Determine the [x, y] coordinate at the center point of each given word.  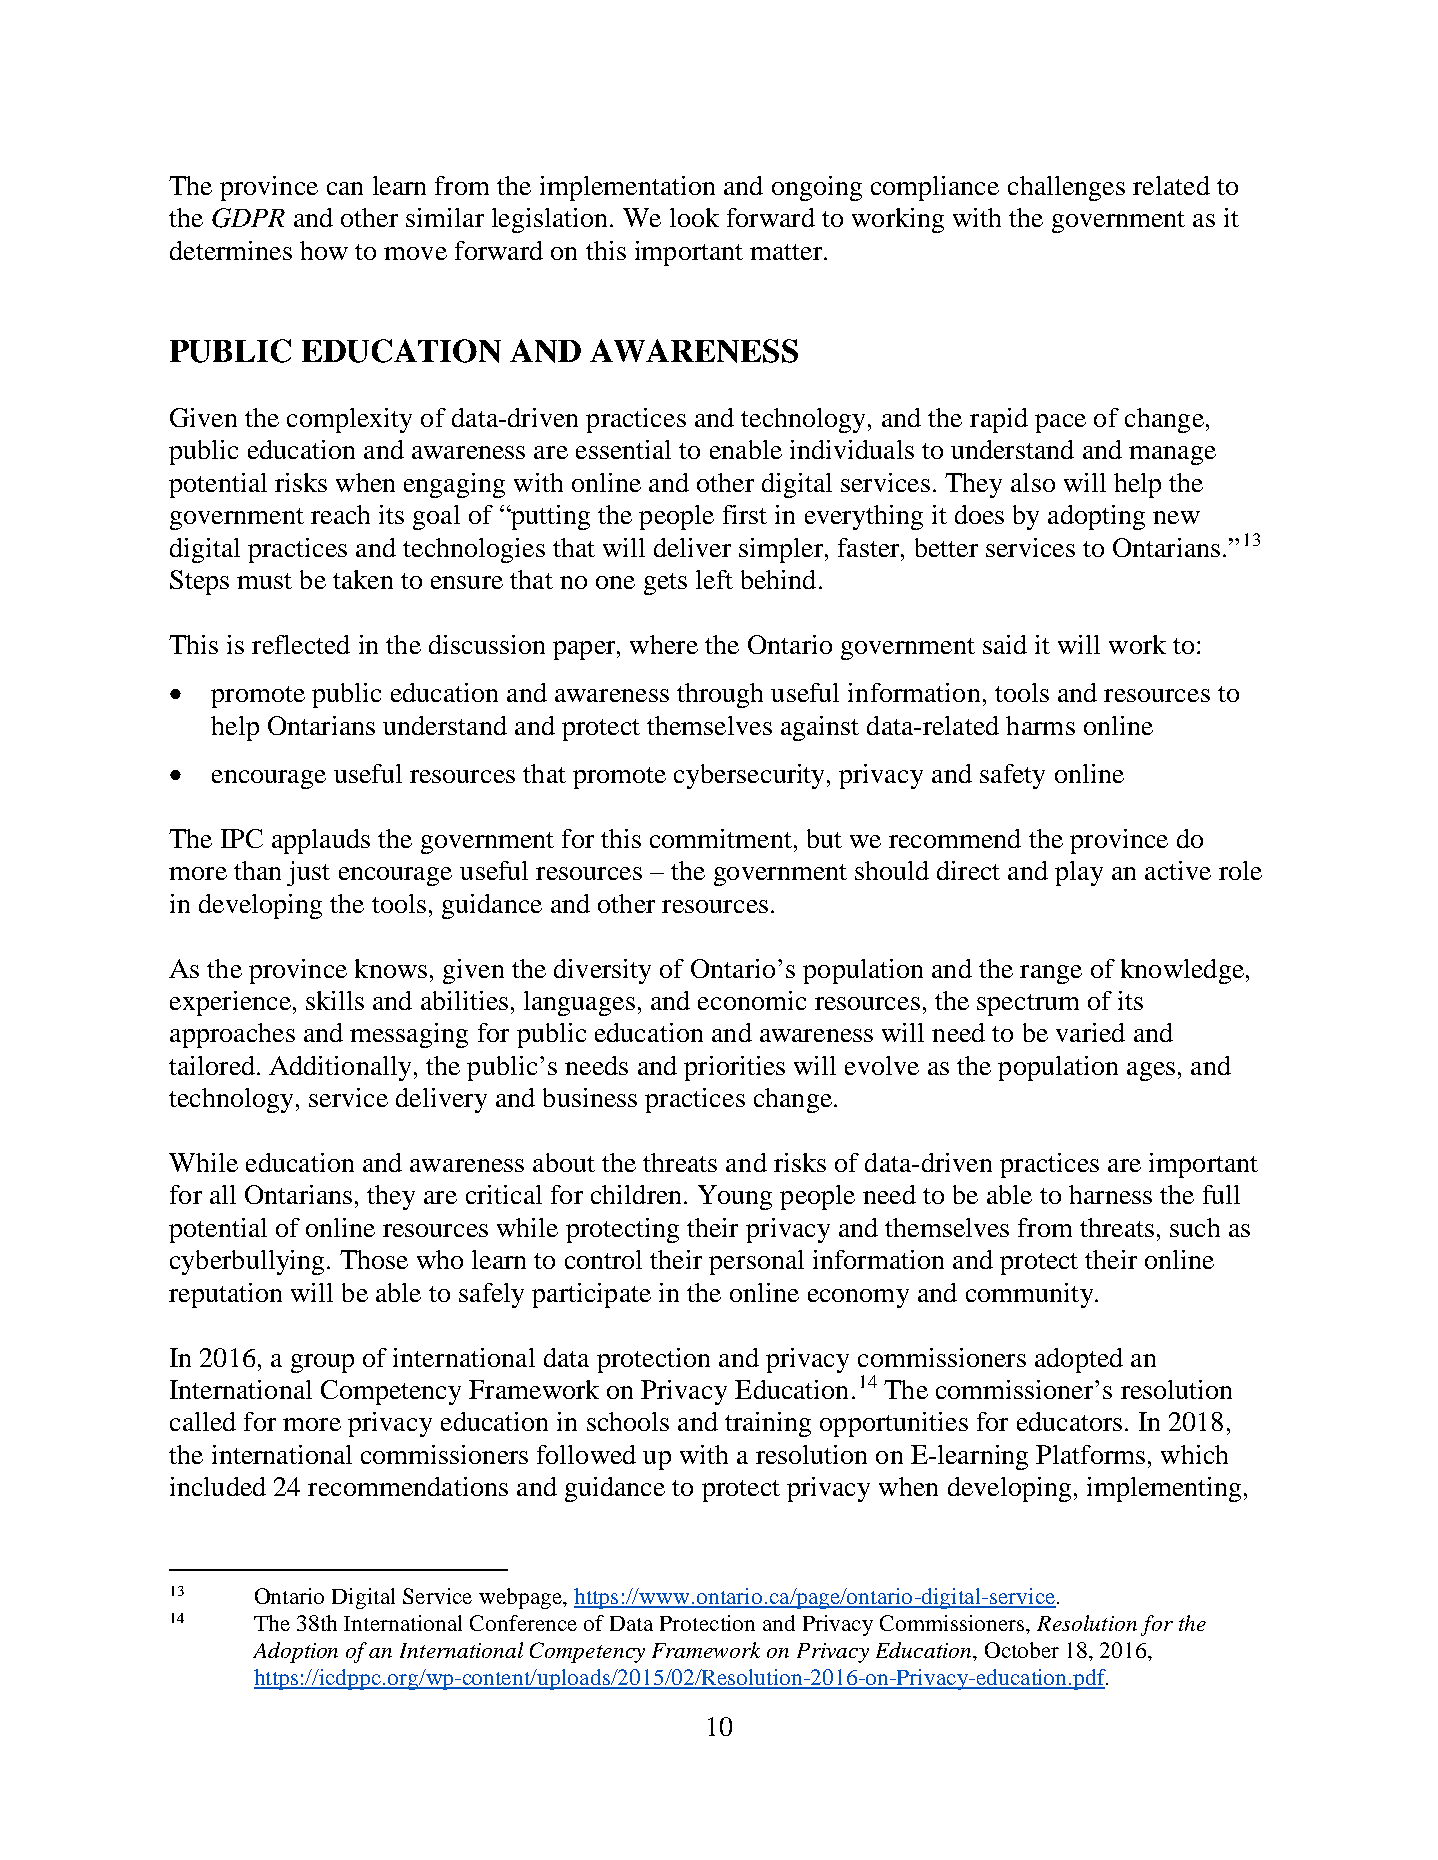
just [308, 873]
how [324, 250]
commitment [721, 838]
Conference [523, 1623]
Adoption [295, 1652]
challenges [1066, 188]
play [1079, 873]
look [694, 217]
